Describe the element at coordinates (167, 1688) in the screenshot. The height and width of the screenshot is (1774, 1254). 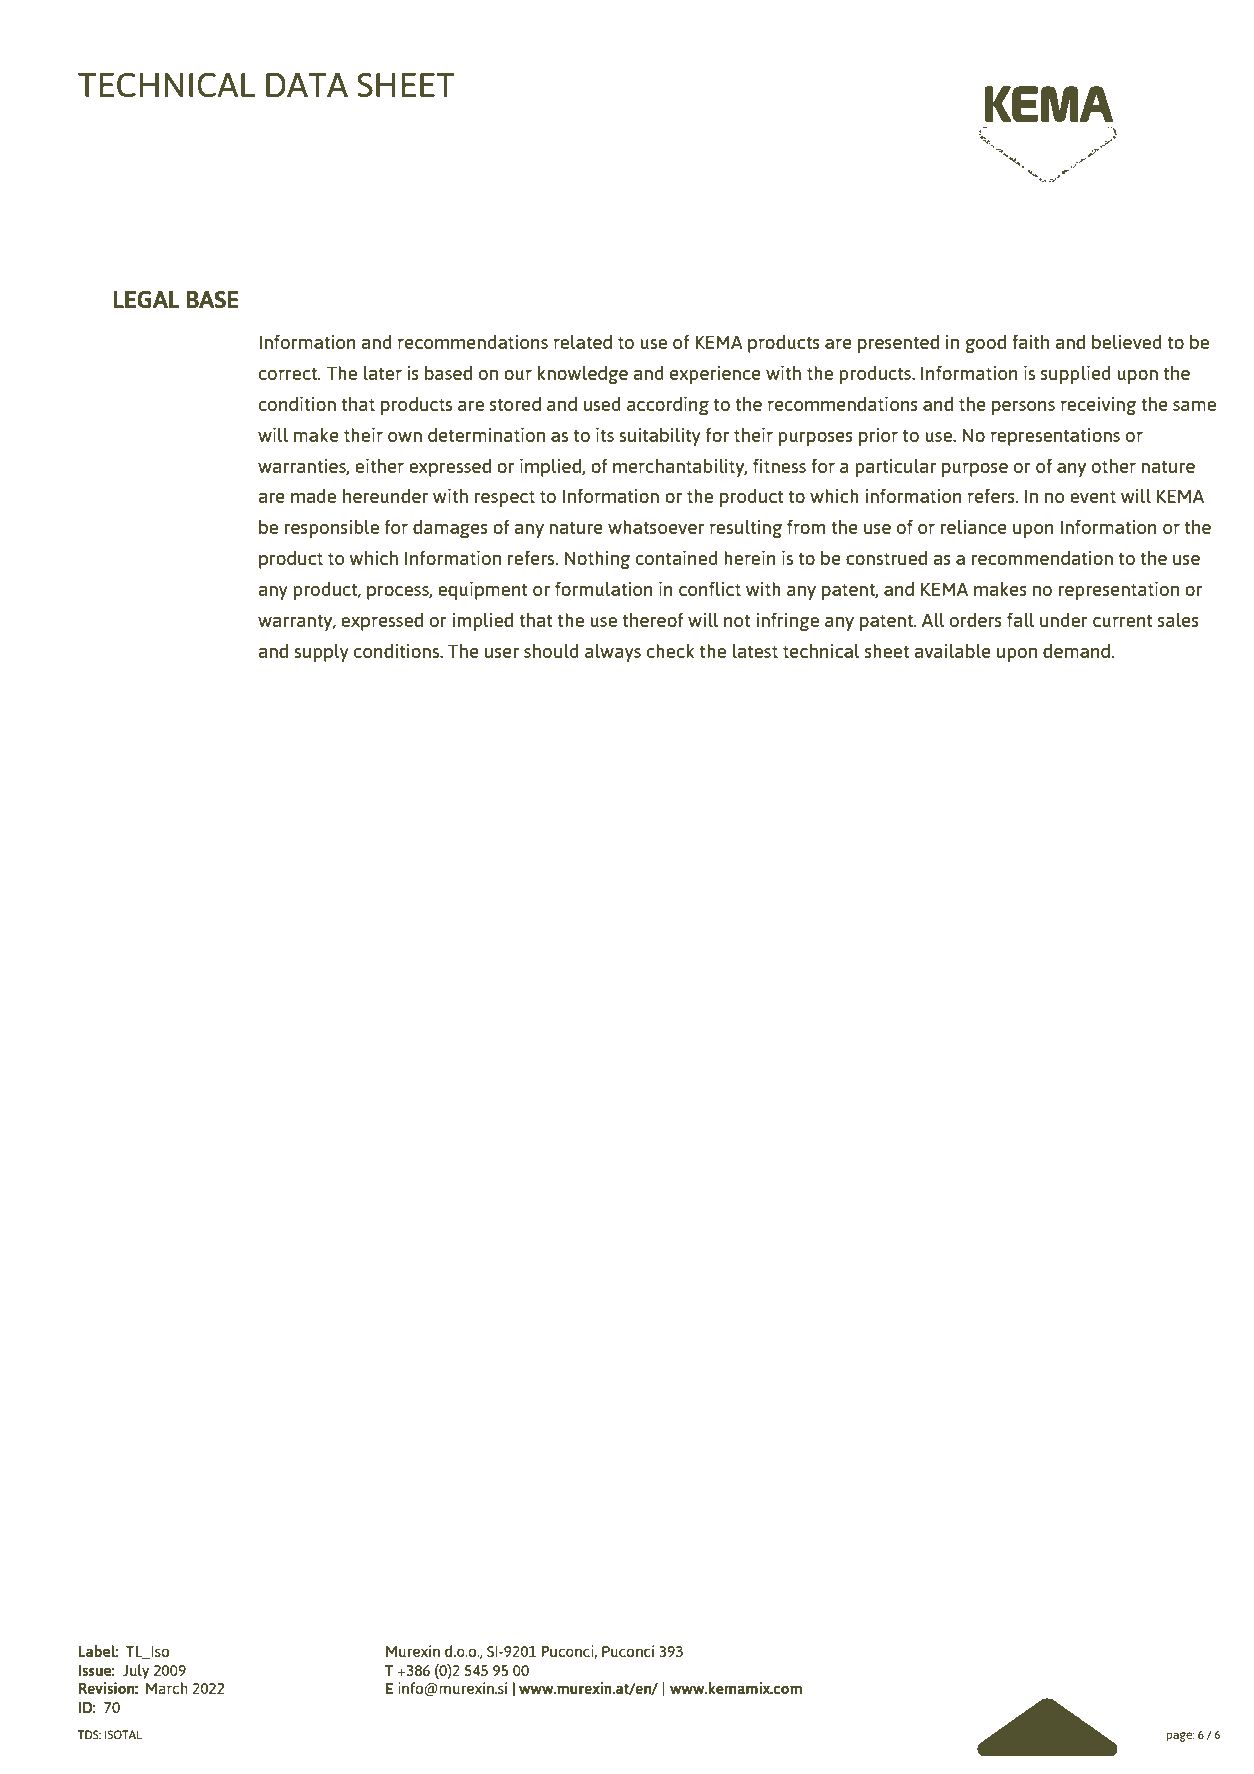
I see `March` at that location.
